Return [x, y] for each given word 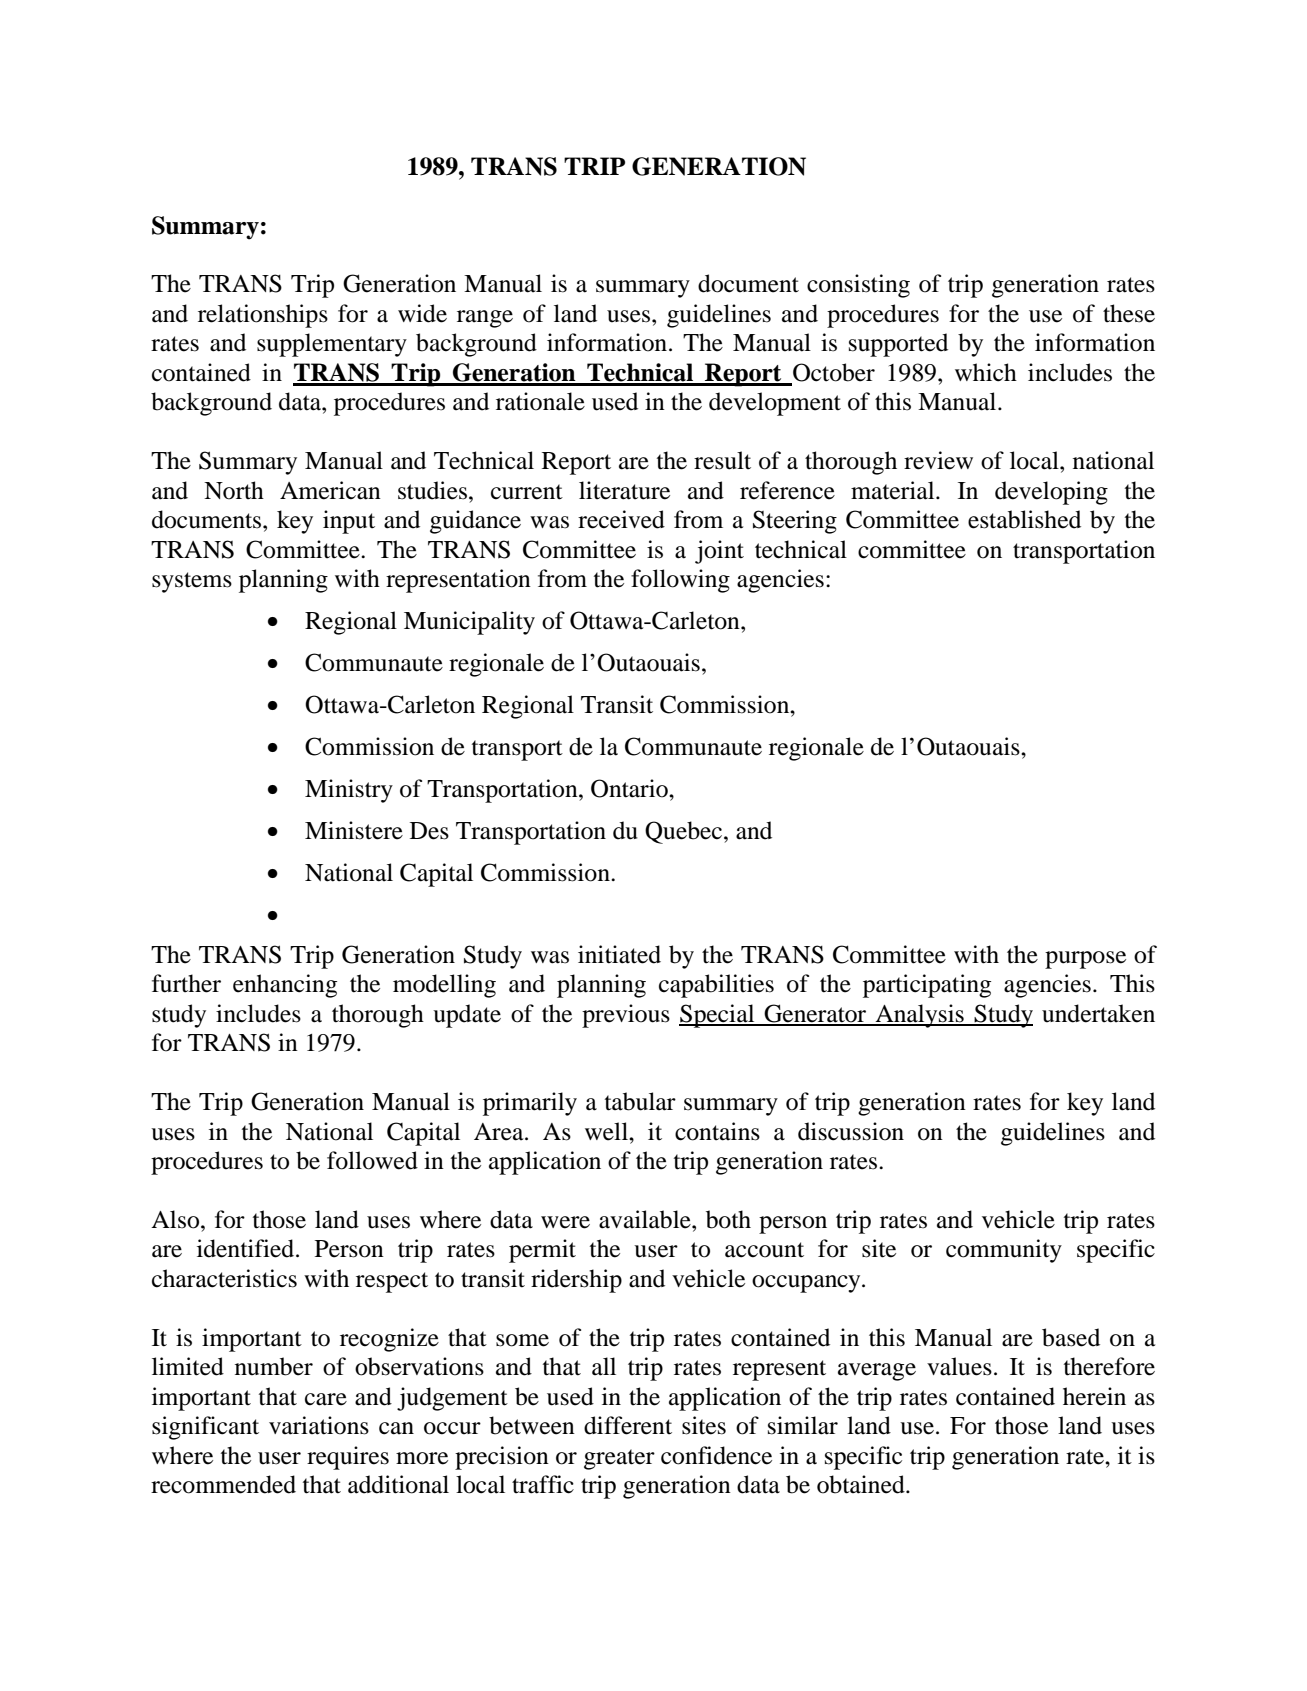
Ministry [349, 791]
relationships [263, 316]
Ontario [630, 788]
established [1024, 519]
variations [319, 1425]
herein [1094, 1396]
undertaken [1098, 1013]
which [986, 372]
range [485, 319]
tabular [640, 1101]
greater [619, 1459]
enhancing [285, 986]
